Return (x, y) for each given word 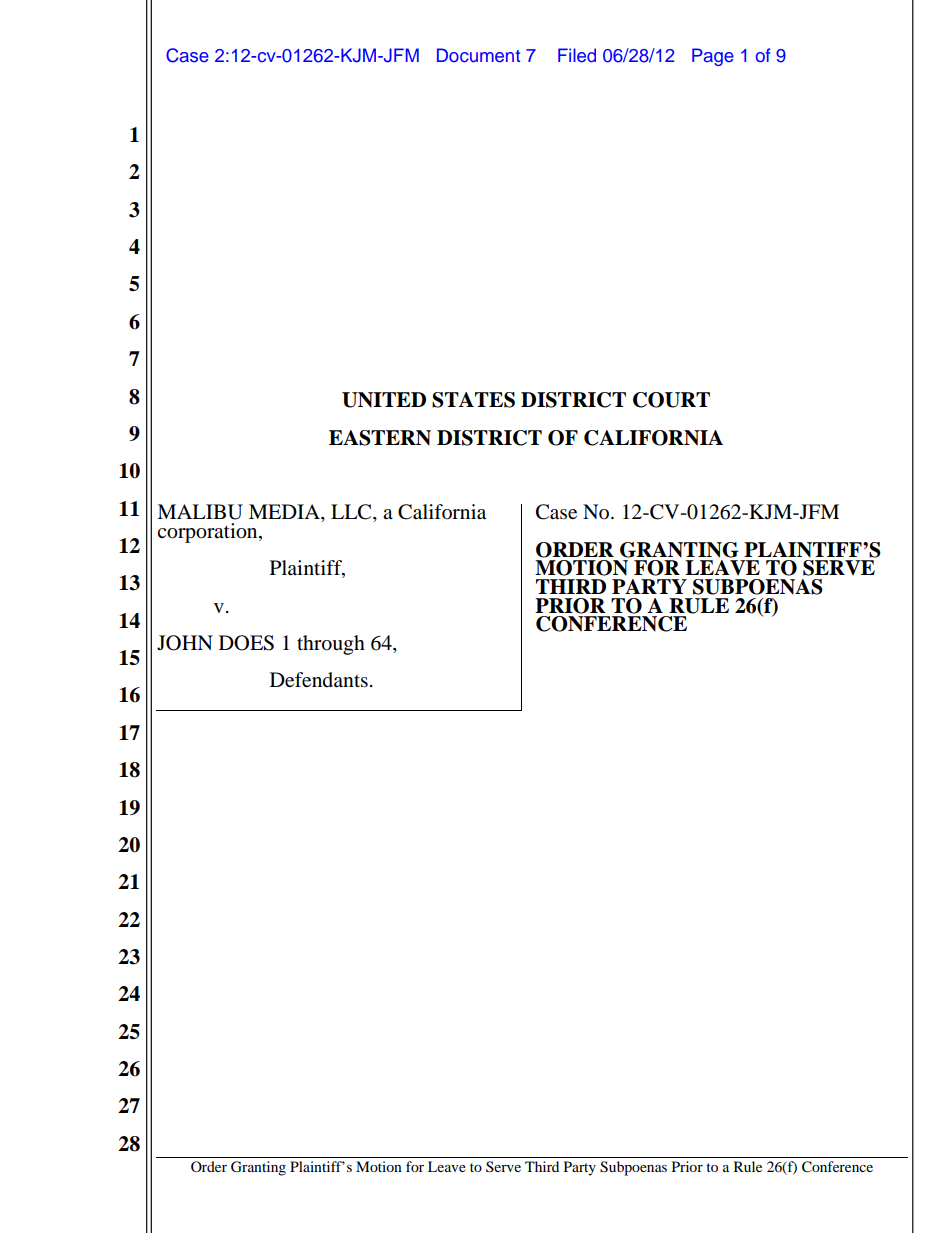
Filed (577, 55)
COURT (671, 400)
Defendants (319, 680)
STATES (473, 400)
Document (478, 55)
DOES (246, 643)
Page (713, 57)
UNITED (384, 400)
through (331, 645)
